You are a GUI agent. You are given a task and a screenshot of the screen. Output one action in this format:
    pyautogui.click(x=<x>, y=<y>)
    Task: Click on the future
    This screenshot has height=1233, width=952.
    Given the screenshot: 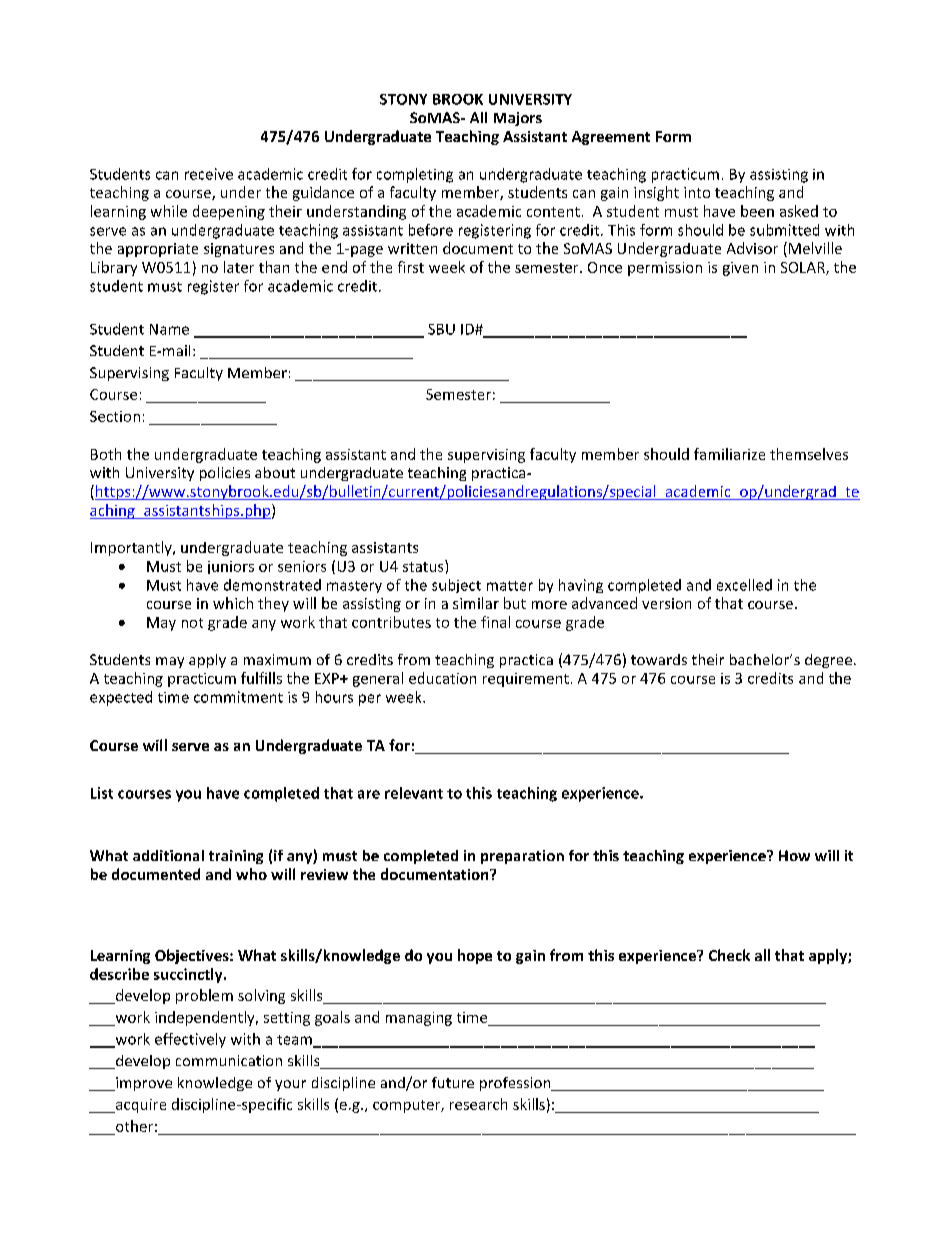 What is the action you would take?
    pyautogui.click(x=453, y=1082)
